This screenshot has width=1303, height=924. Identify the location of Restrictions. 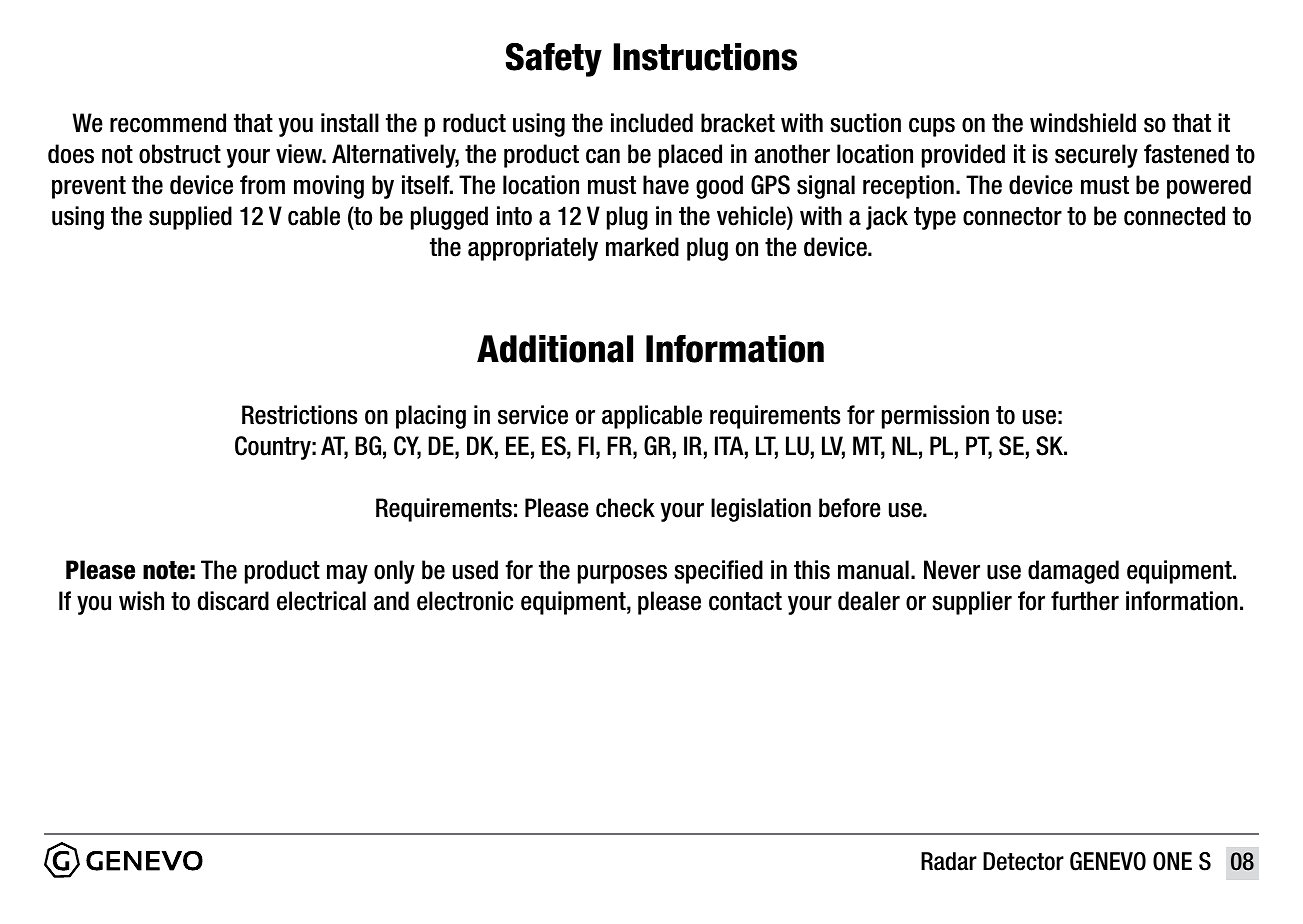
(299, 415).
